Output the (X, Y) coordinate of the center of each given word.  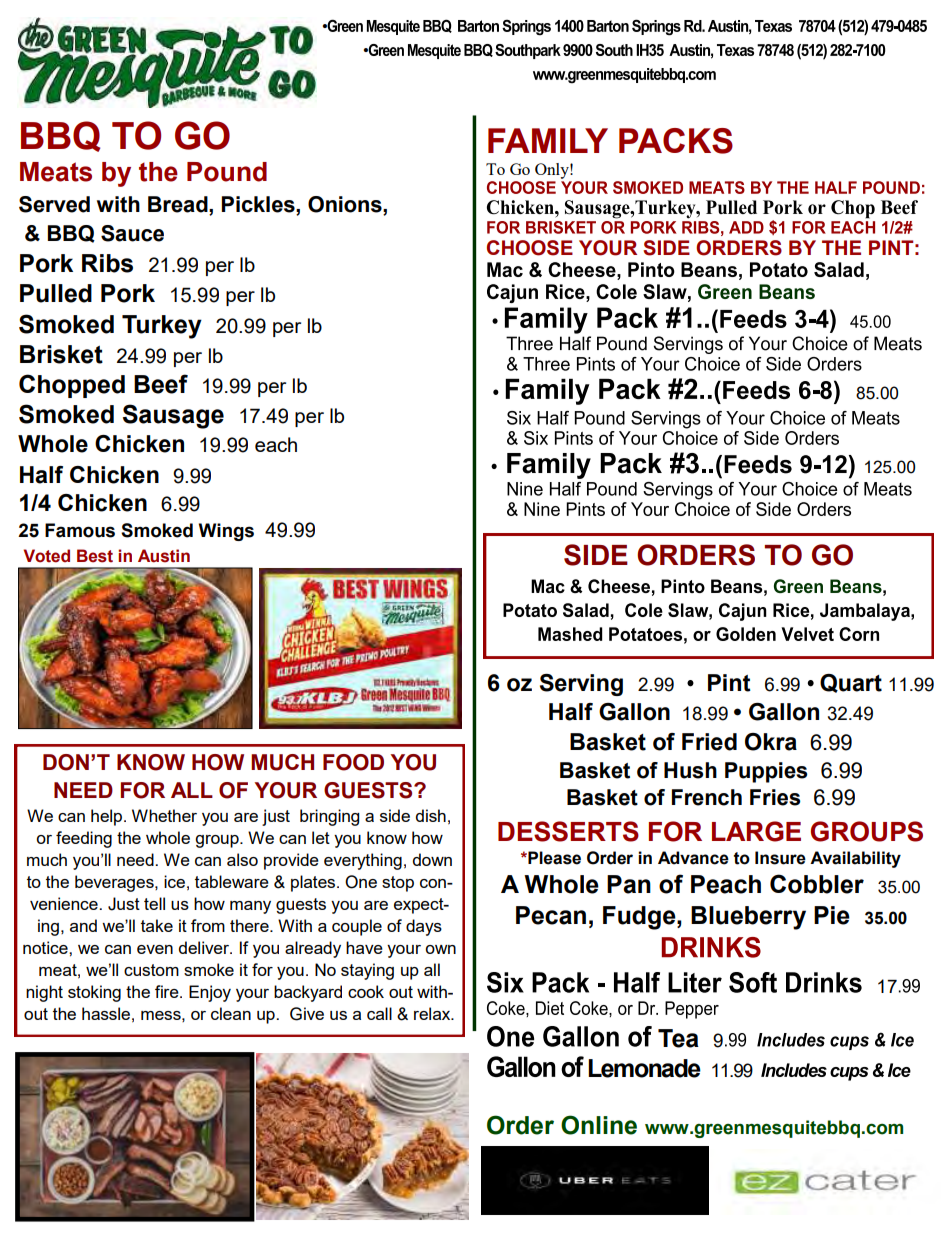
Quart (851, 683)
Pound (227, 172)
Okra (771, 742)
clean (231, 1013)
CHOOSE (530, 248)
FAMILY (548, 140)
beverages (115, 883)
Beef (161, 384)
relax (433, 1013)
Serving (581, 685)
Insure (780, 858)
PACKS (676, 141)
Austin (164, 556)
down (432, 859)
